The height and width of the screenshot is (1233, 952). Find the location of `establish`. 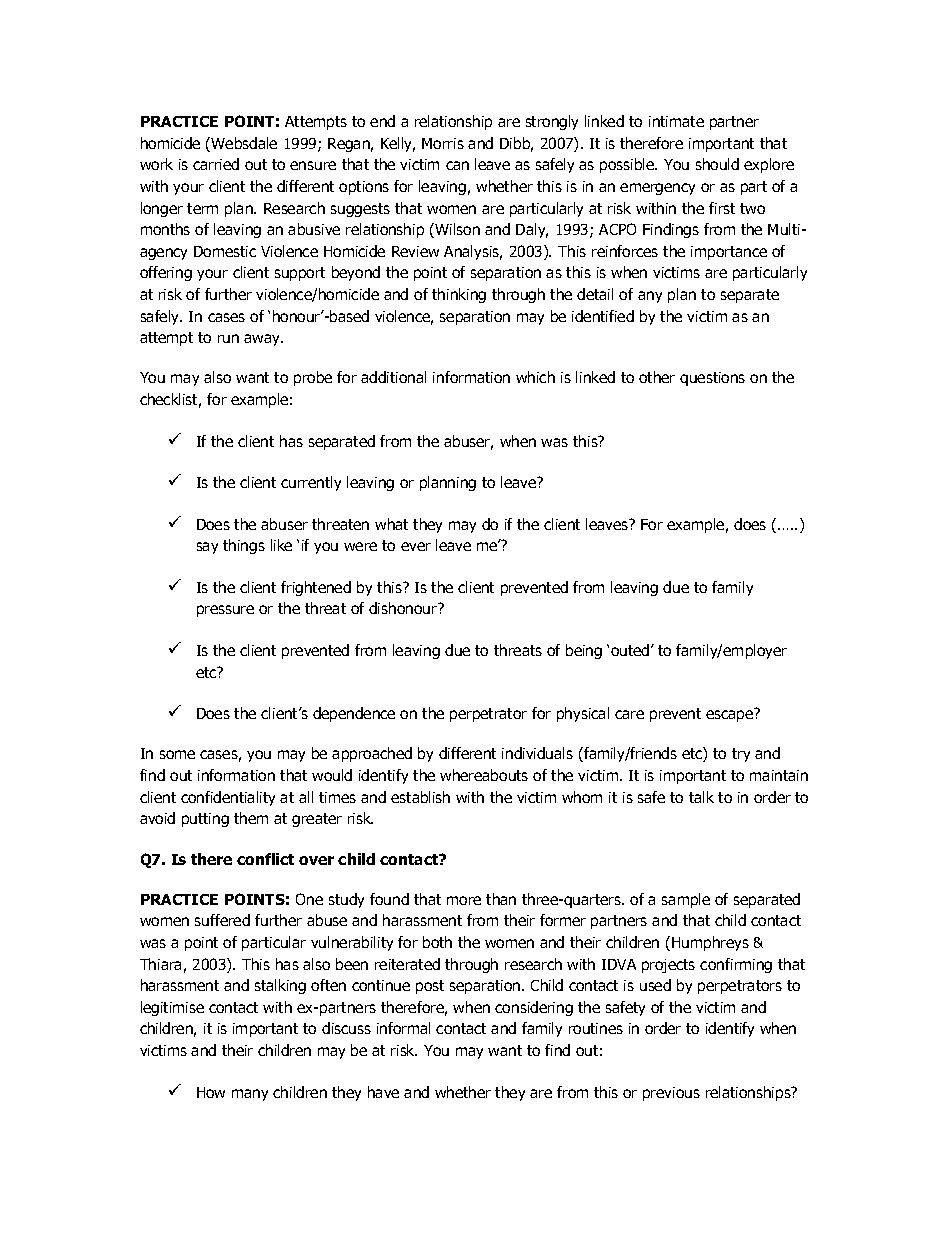

establish is located at coordinates (420, 797).
